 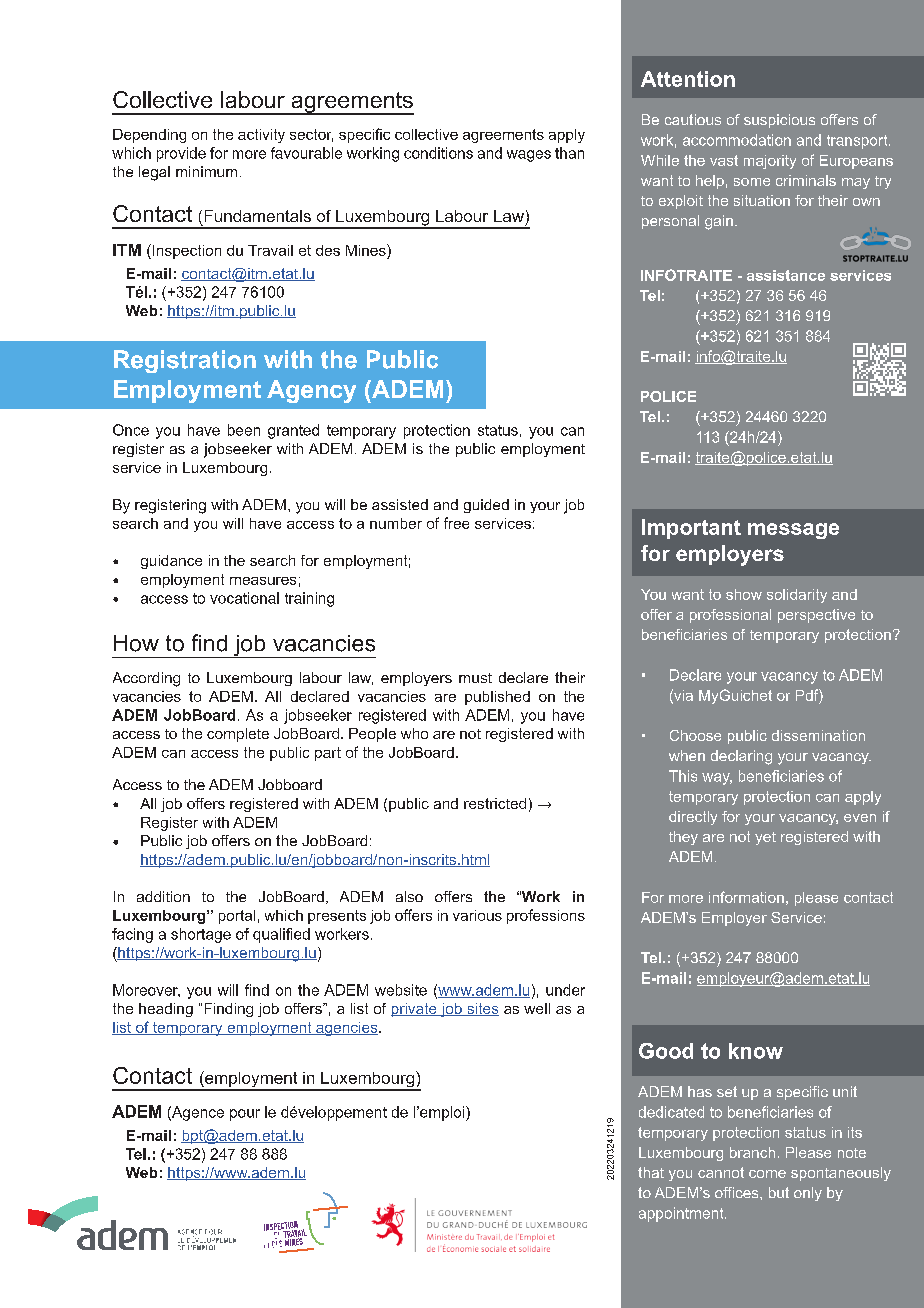 What do you see at coordinates (244, 598) in the image?
I see `vocational` at bounding box center [244, 598].
